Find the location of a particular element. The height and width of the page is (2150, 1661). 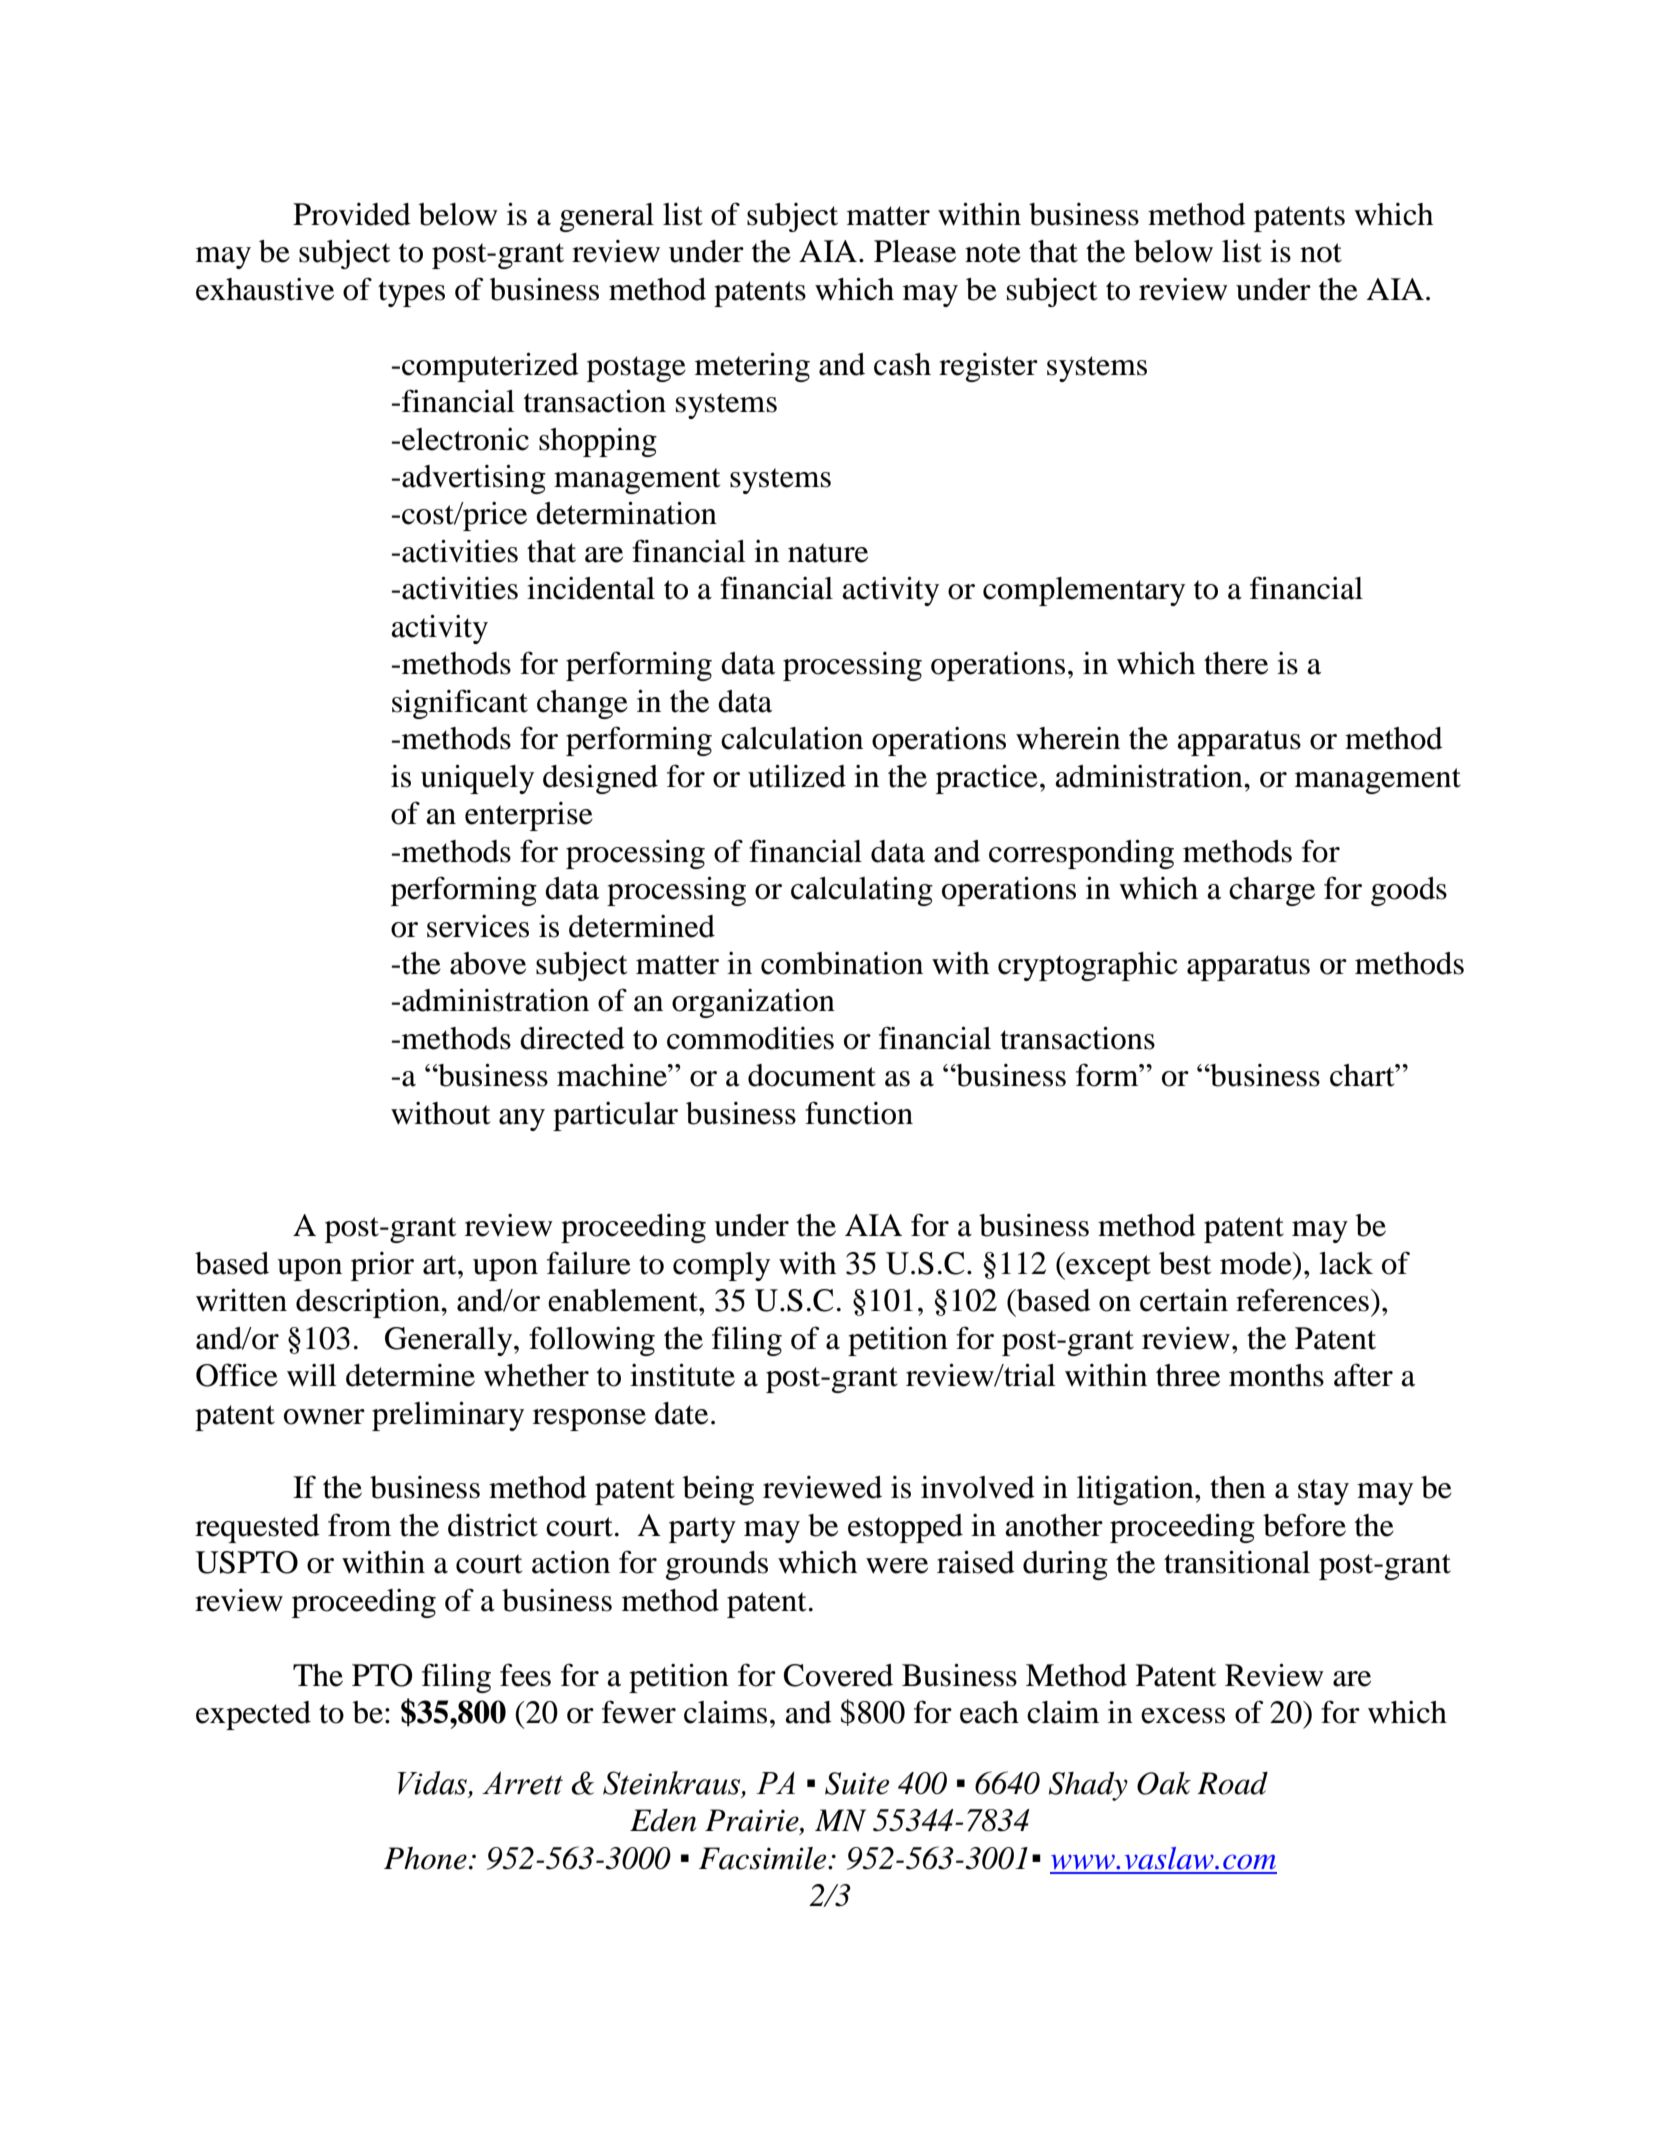

owner is located at coordinates (324, 1417).
